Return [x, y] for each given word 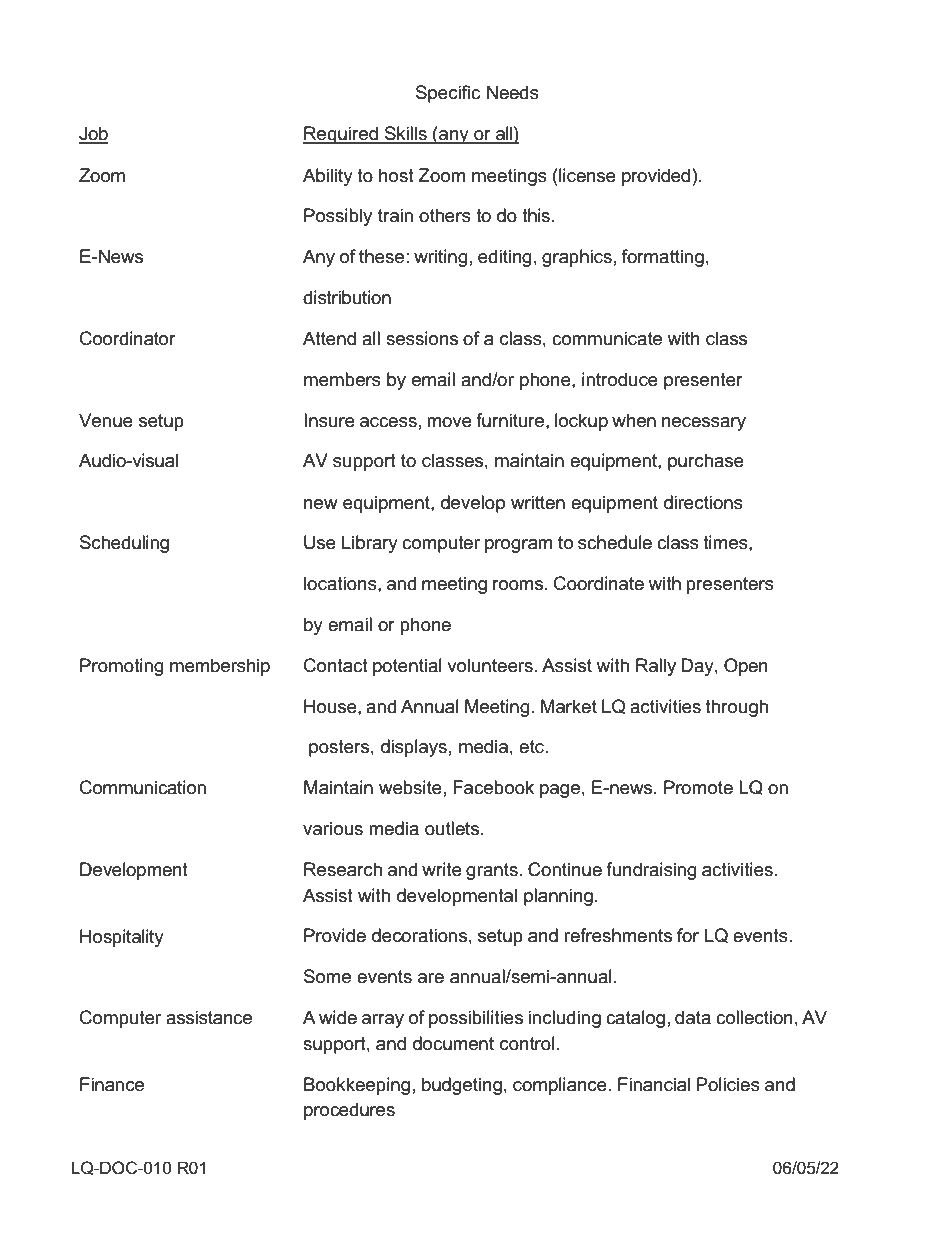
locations [341, 583]
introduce [620, 379]
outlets [452, 828]
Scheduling [124, 544]
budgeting [462, 1086]
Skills [406, 134]
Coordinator [128, 338]
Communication [143, 787]
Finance [112, 1084]
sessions [422, 338]
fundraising [651, 871]
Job [93, 134]
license [586, 175]
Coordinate [599, 583]
